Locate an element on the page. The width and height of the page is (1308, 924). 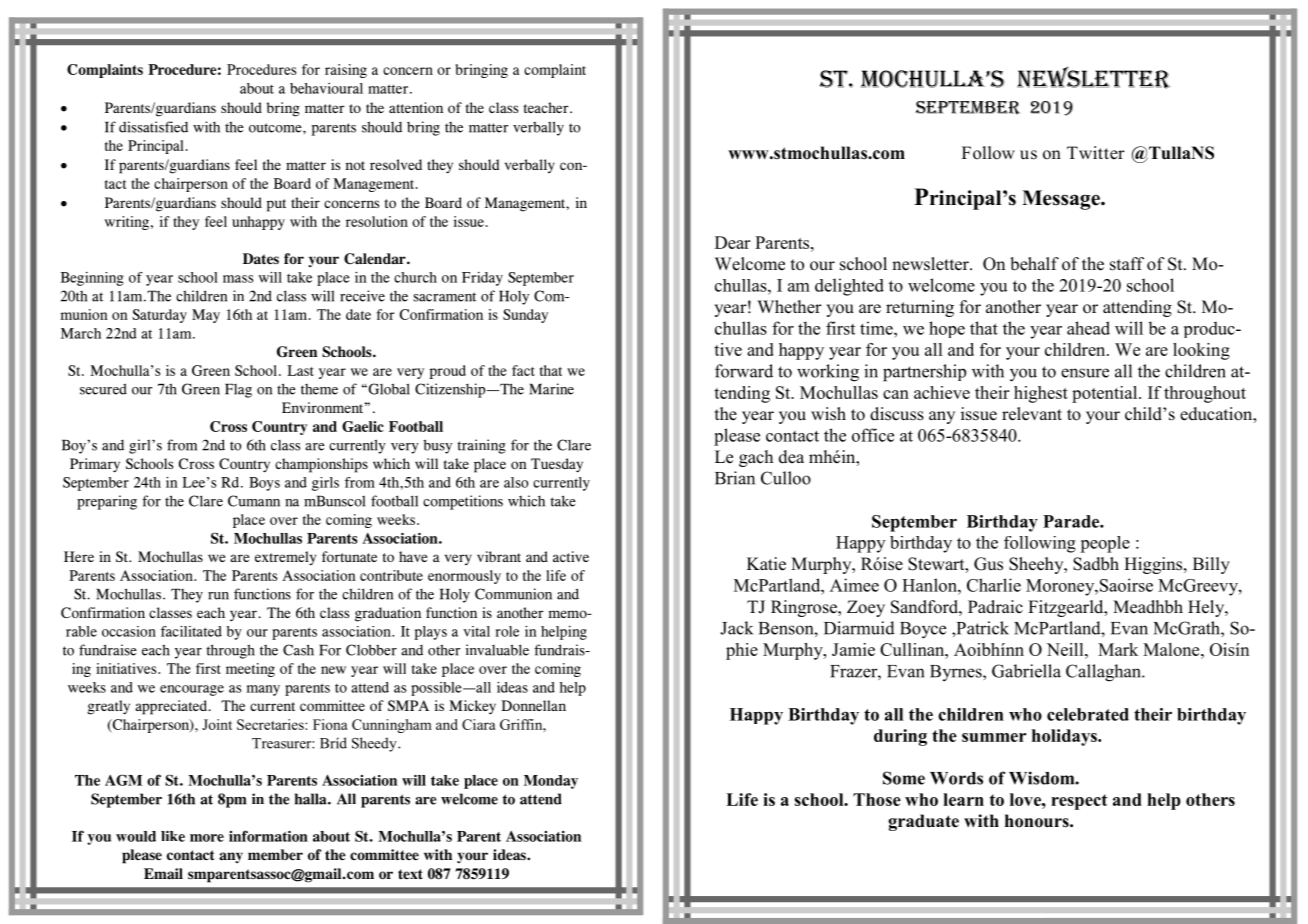
Twitter is located at coordinates (1096, 153).
